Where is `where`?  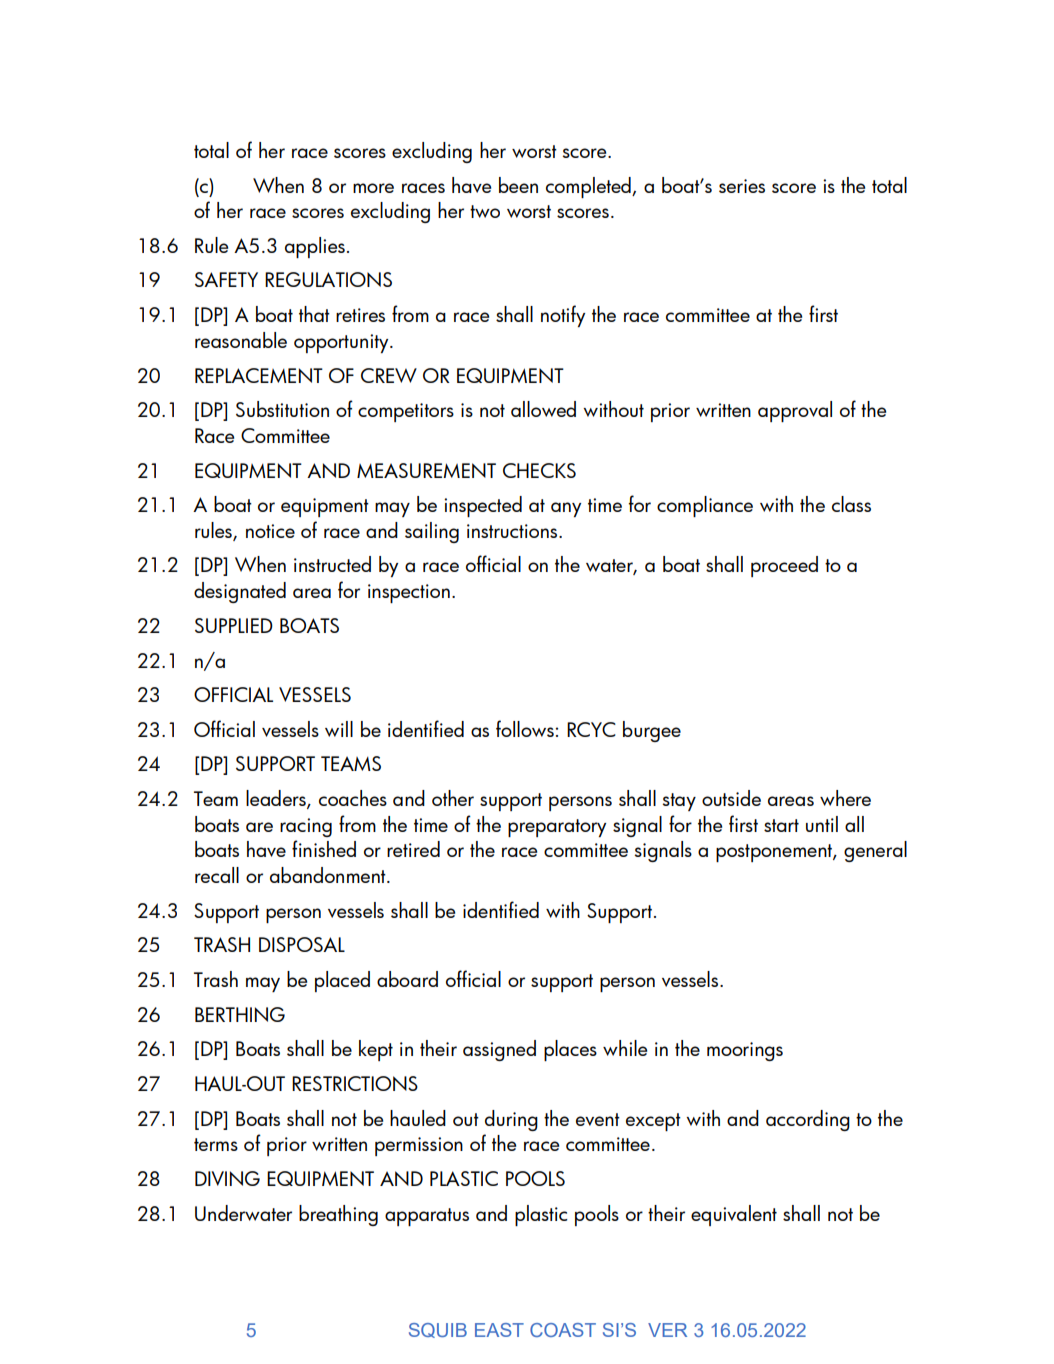 where is located at coordinates (845, 798).
